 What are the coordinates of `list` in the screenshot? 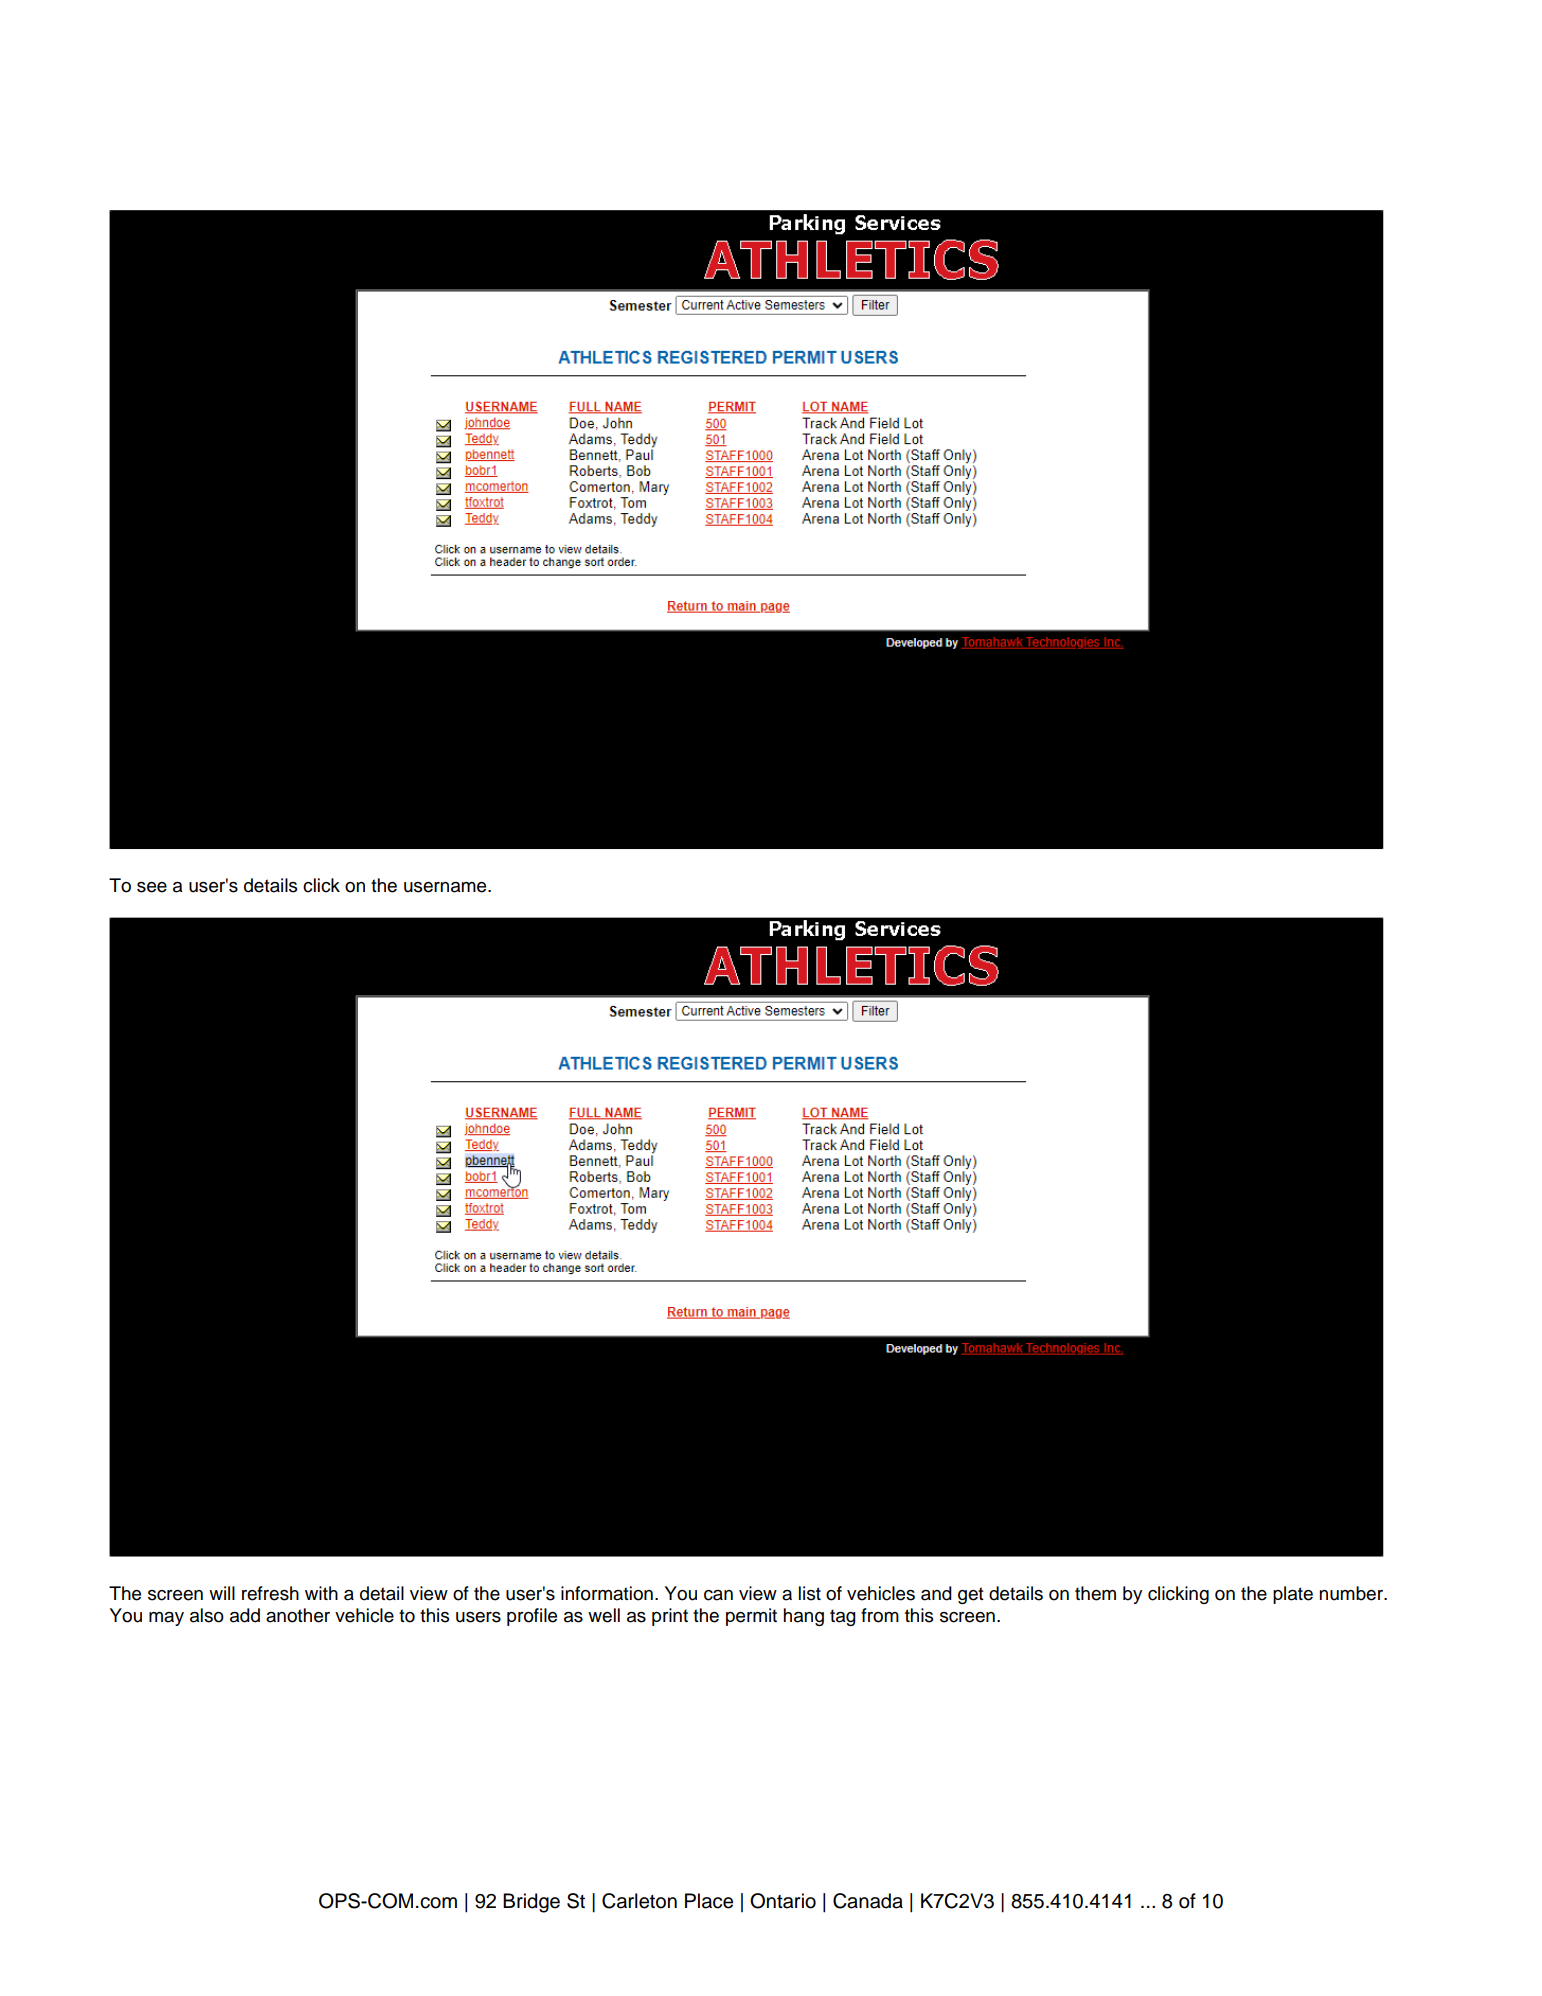 It's located at (810, 1593).
